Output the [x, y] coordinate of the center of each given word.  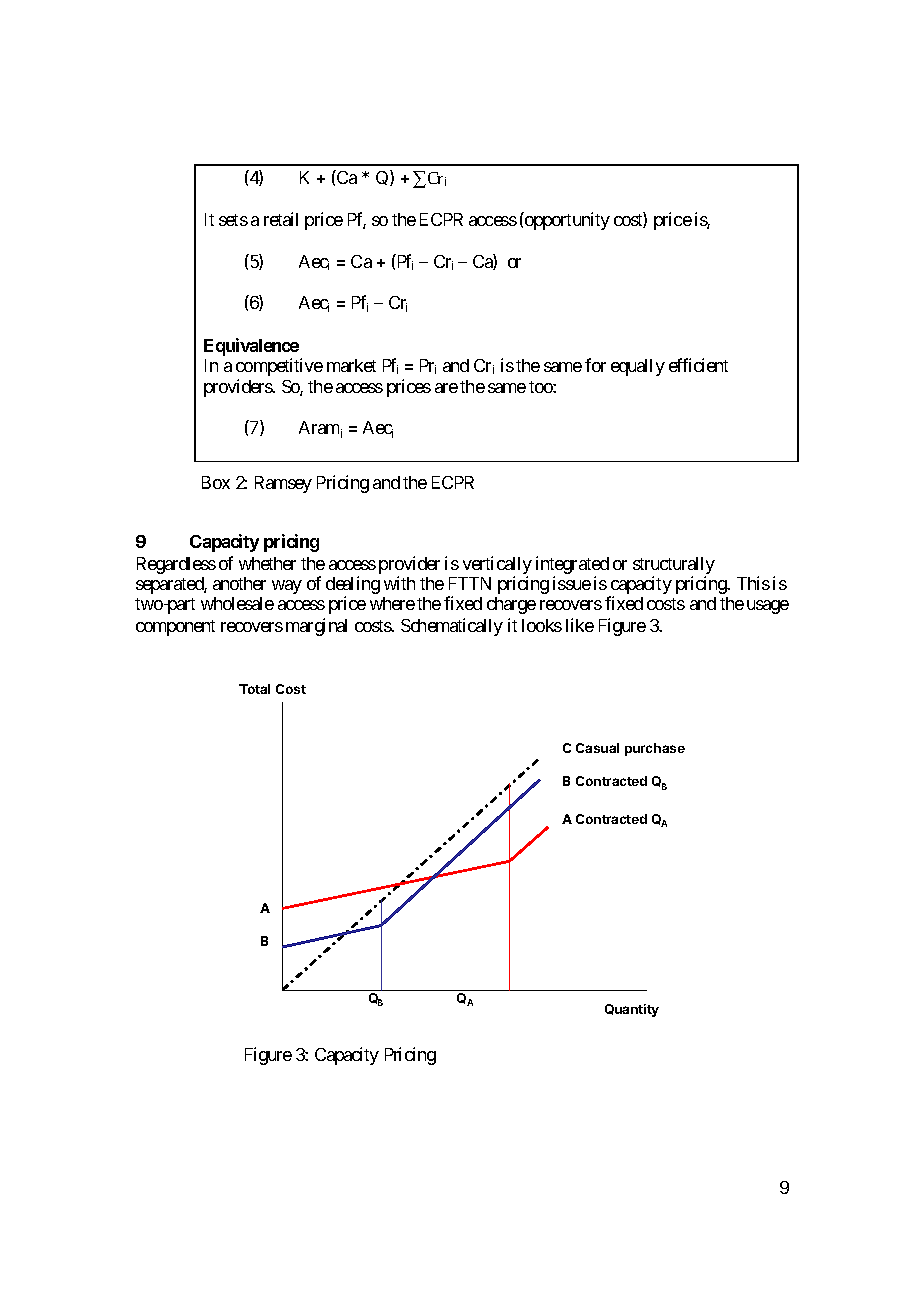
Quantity [632, 1010]
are [446, 388]
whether [267, 563]
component [175, 628]
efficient [698, 365]
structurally [674, 567]
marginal [316, 627]
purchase [655, 749]
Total [254, 689]
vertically [497, 566]
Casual [597, 748]
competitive [279, 367]
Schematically [452, 627]
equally [638, 367]
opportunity [566, 221]
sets [233, 220]
